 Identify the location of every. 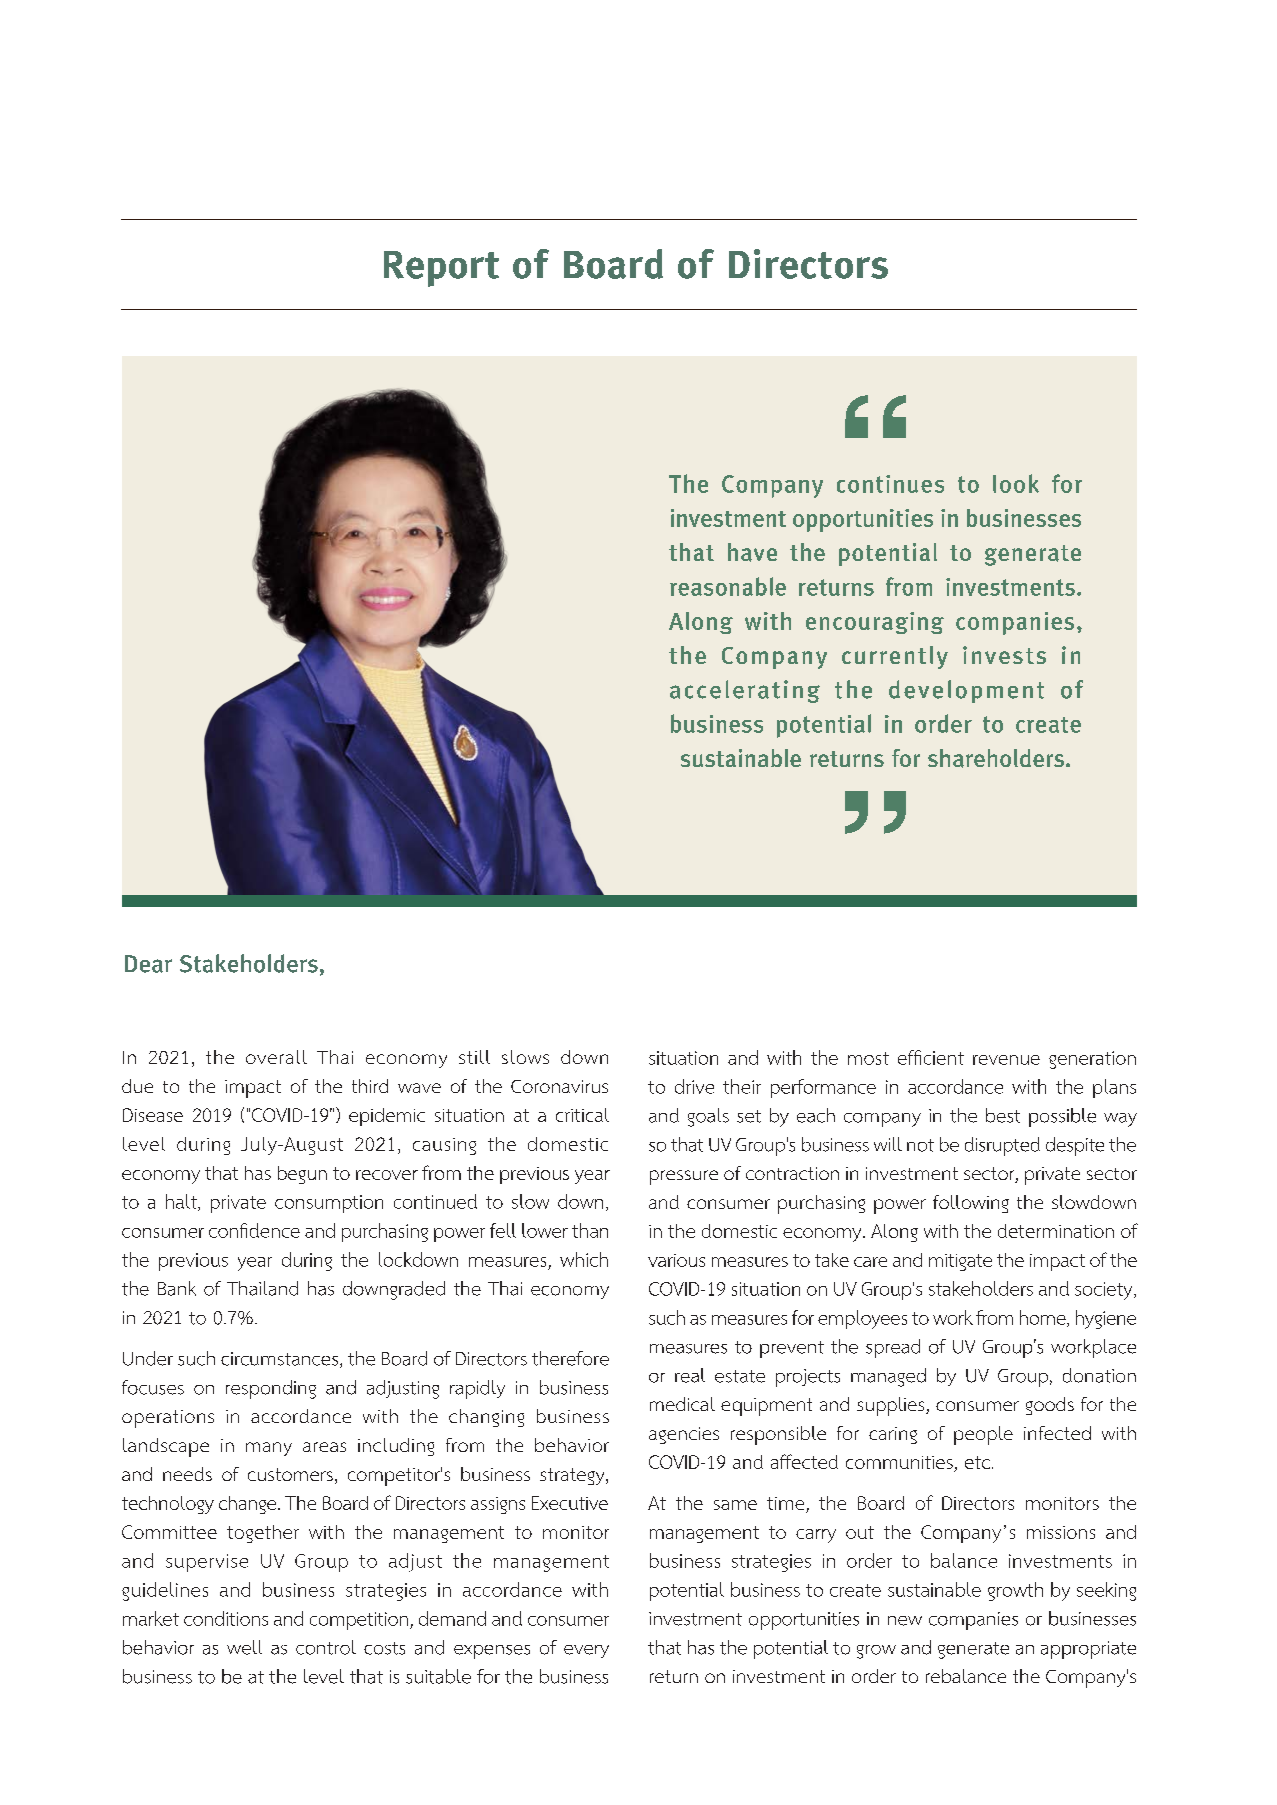
(586, 1651).
